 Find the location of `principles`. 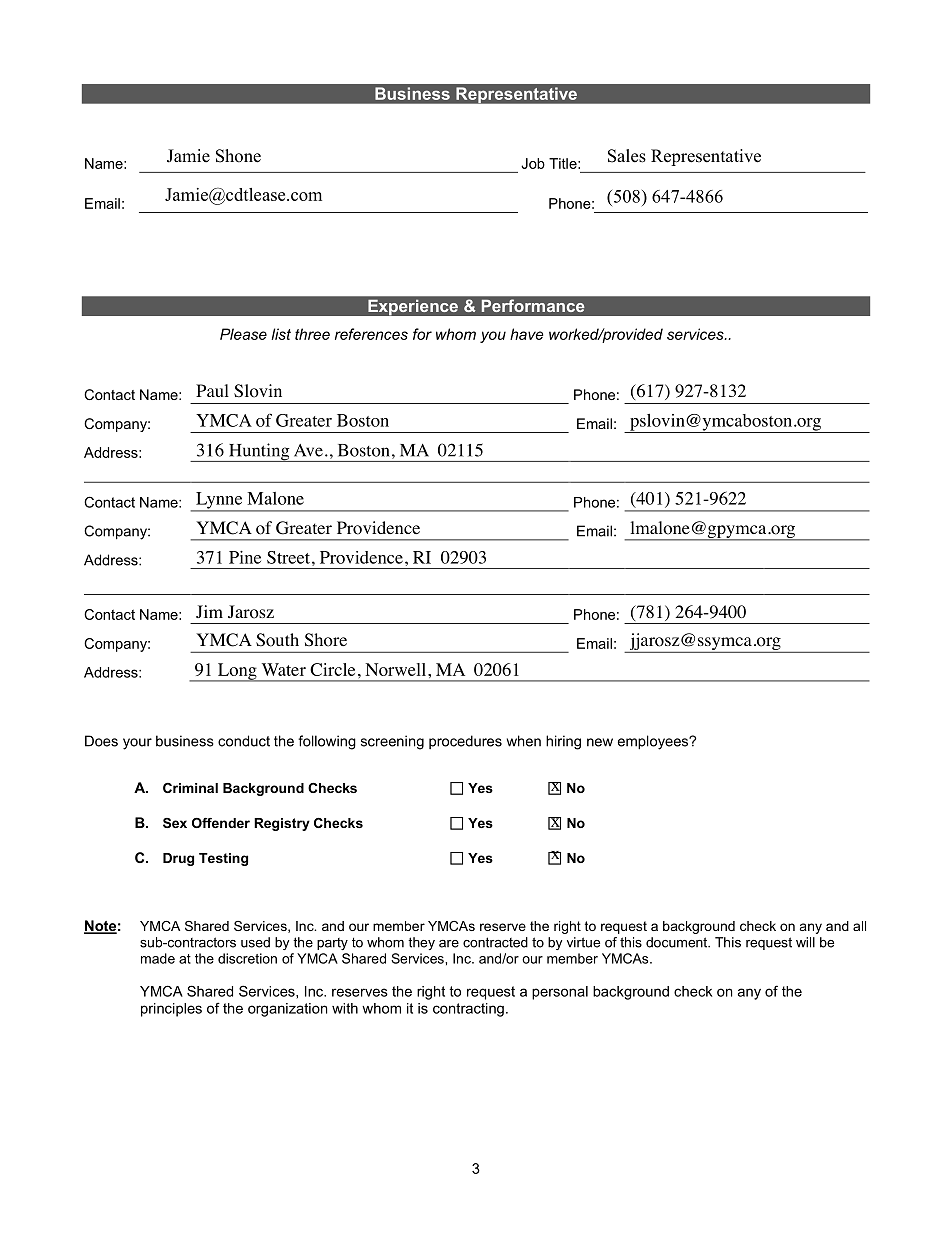

principles is located at coordinates (171, 1010).
